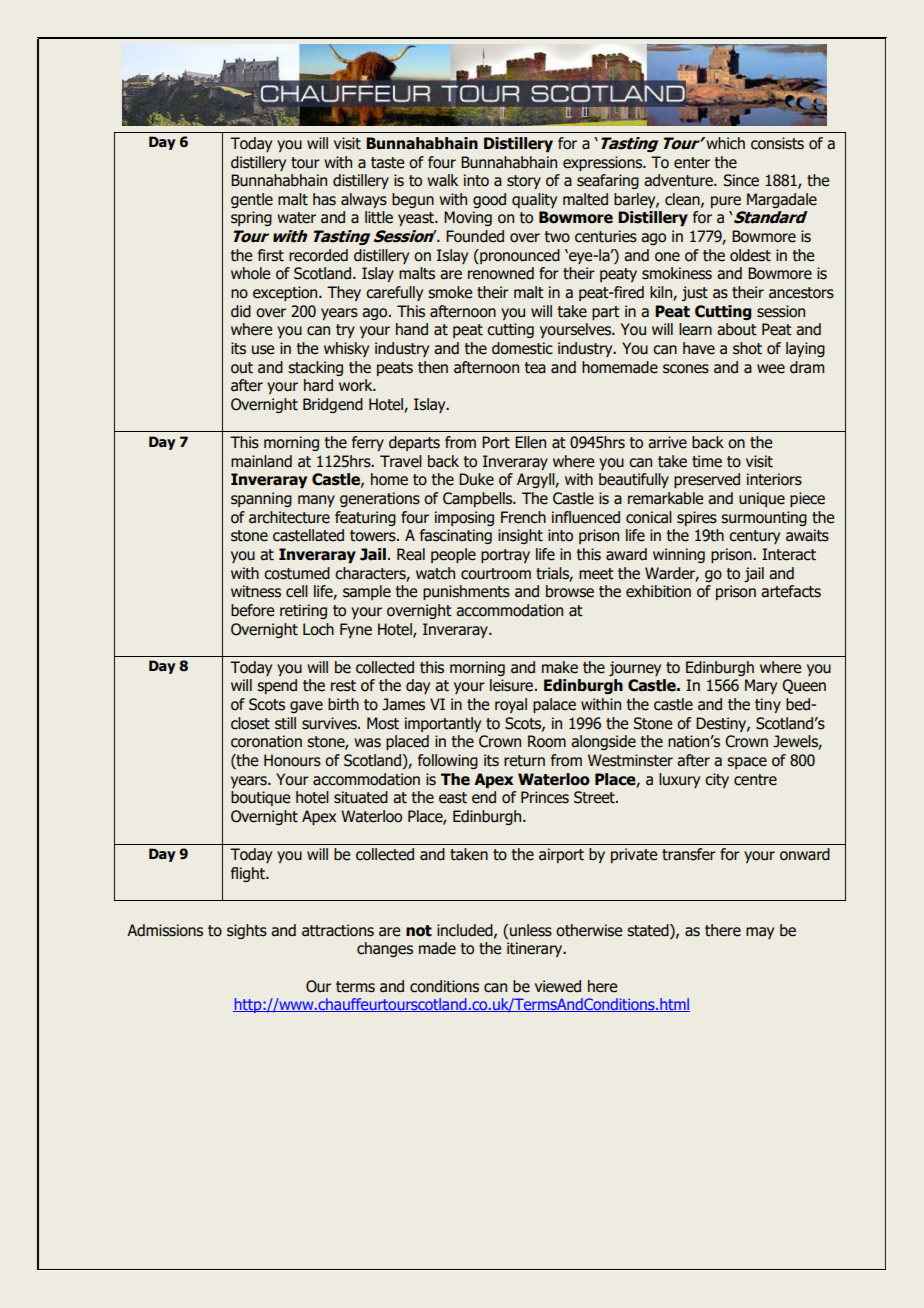  What do you see at coordinates (741, 180) in the document?
I see `Since` at bounding box center [741, 180].
